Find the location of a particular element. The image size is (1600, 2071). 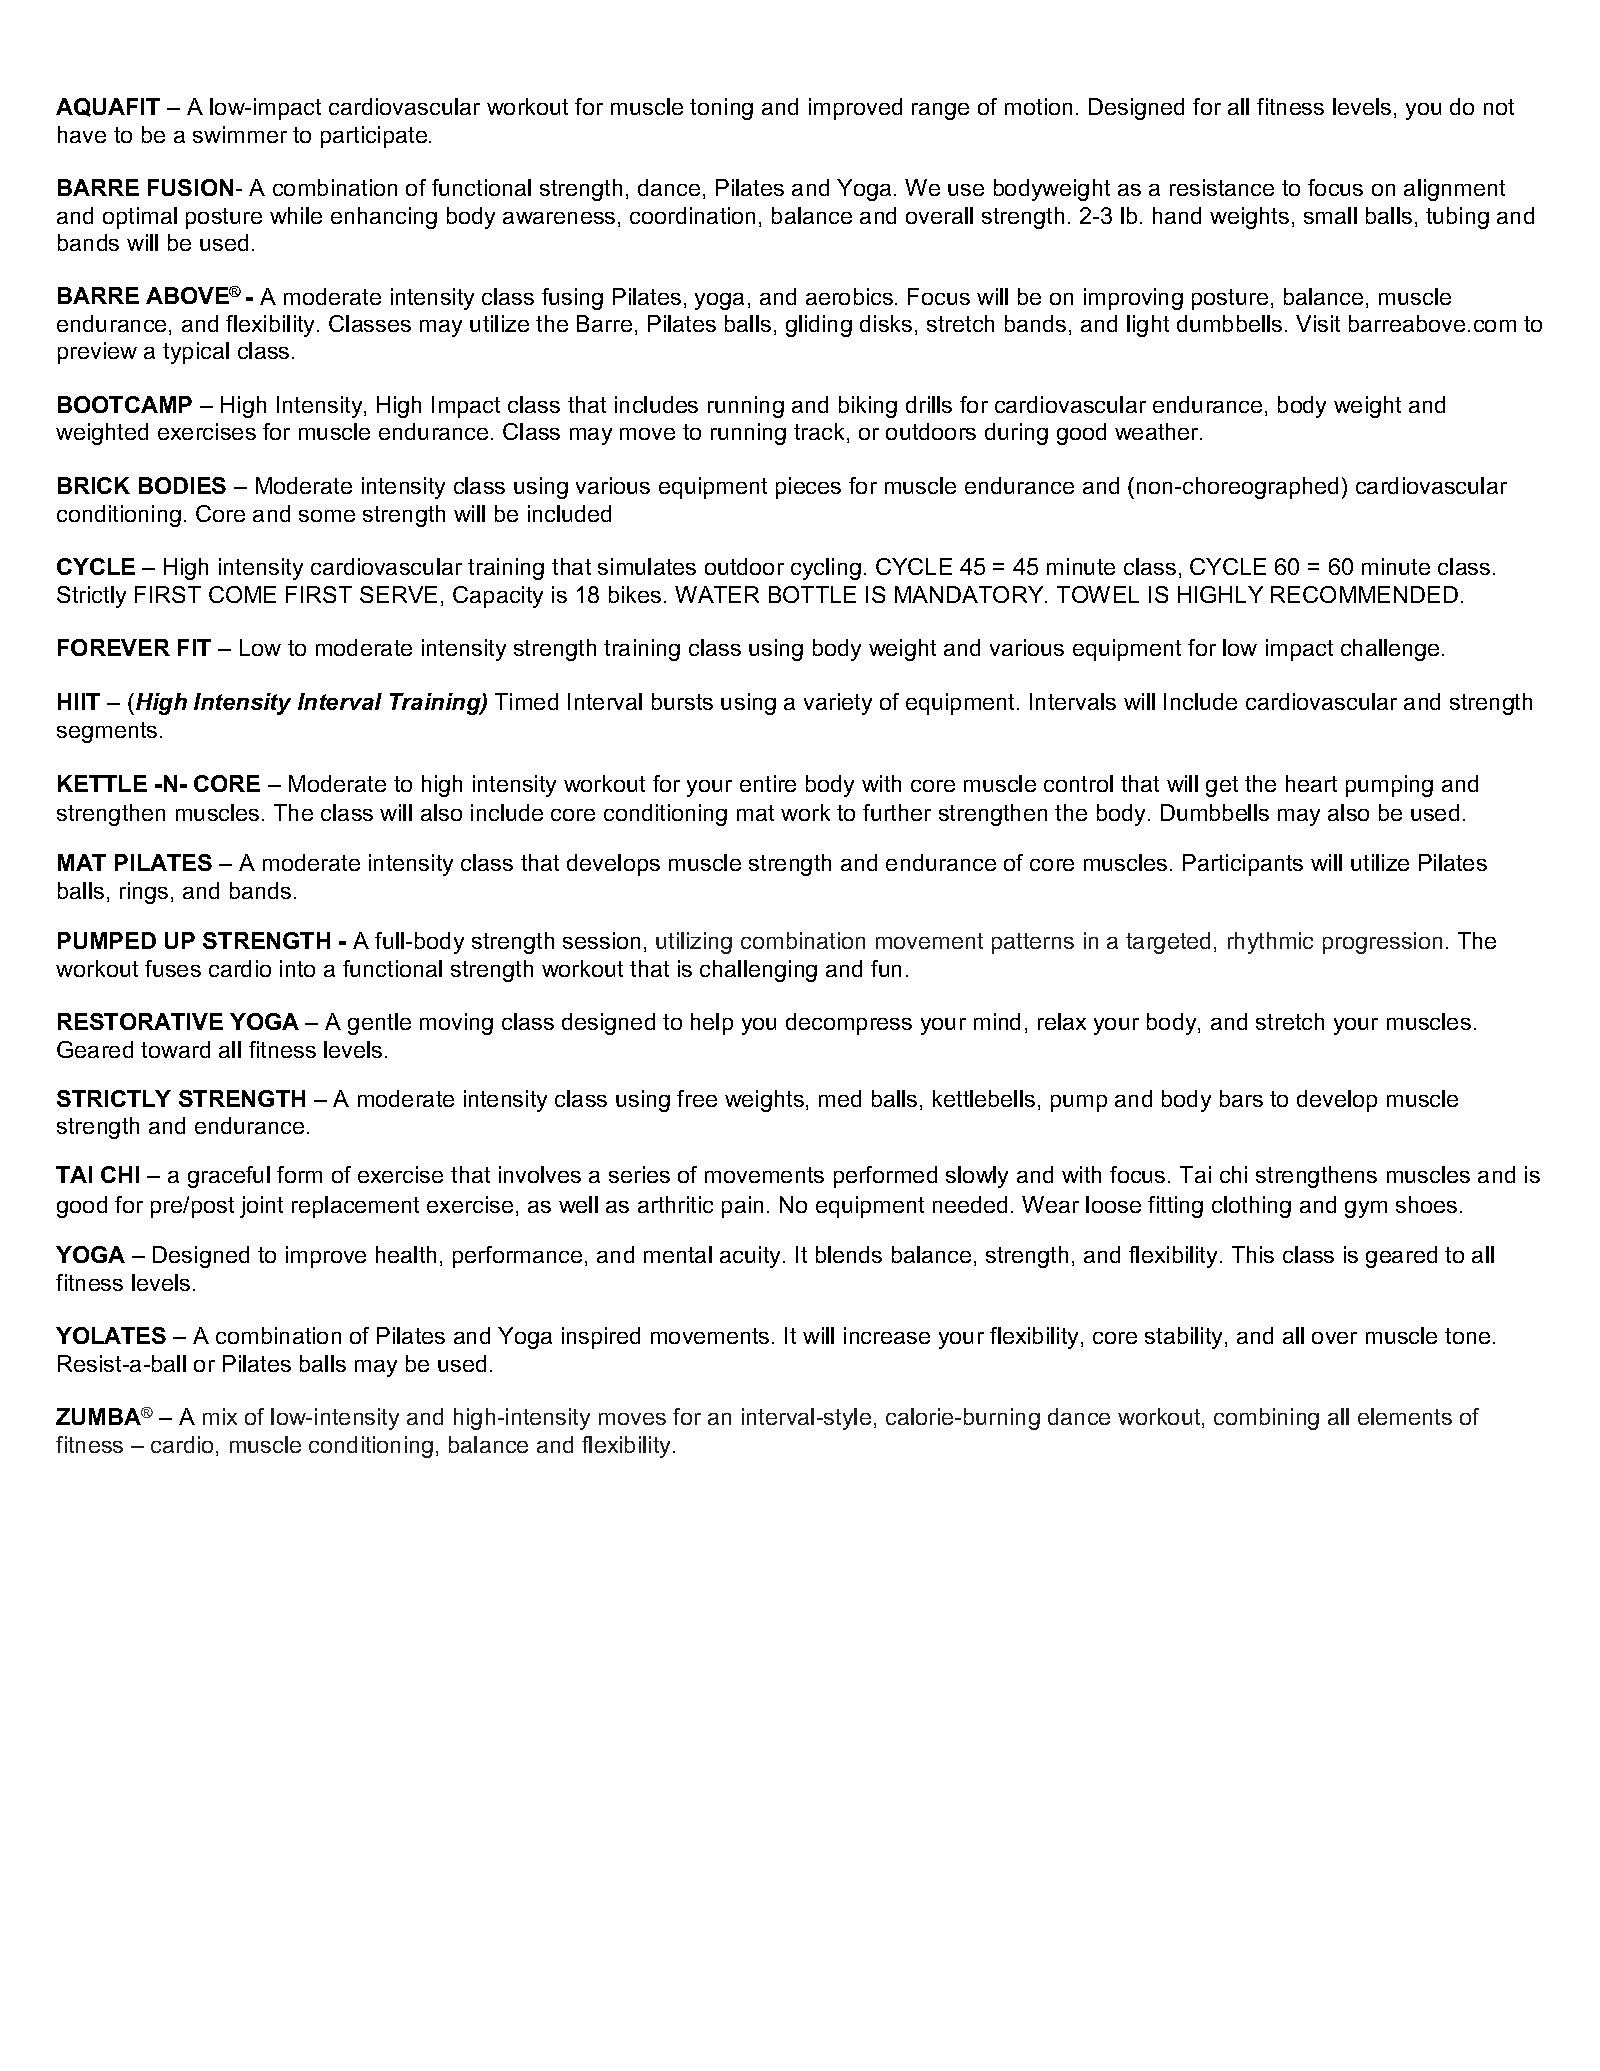

biking is located at coordinates (868, 407).
